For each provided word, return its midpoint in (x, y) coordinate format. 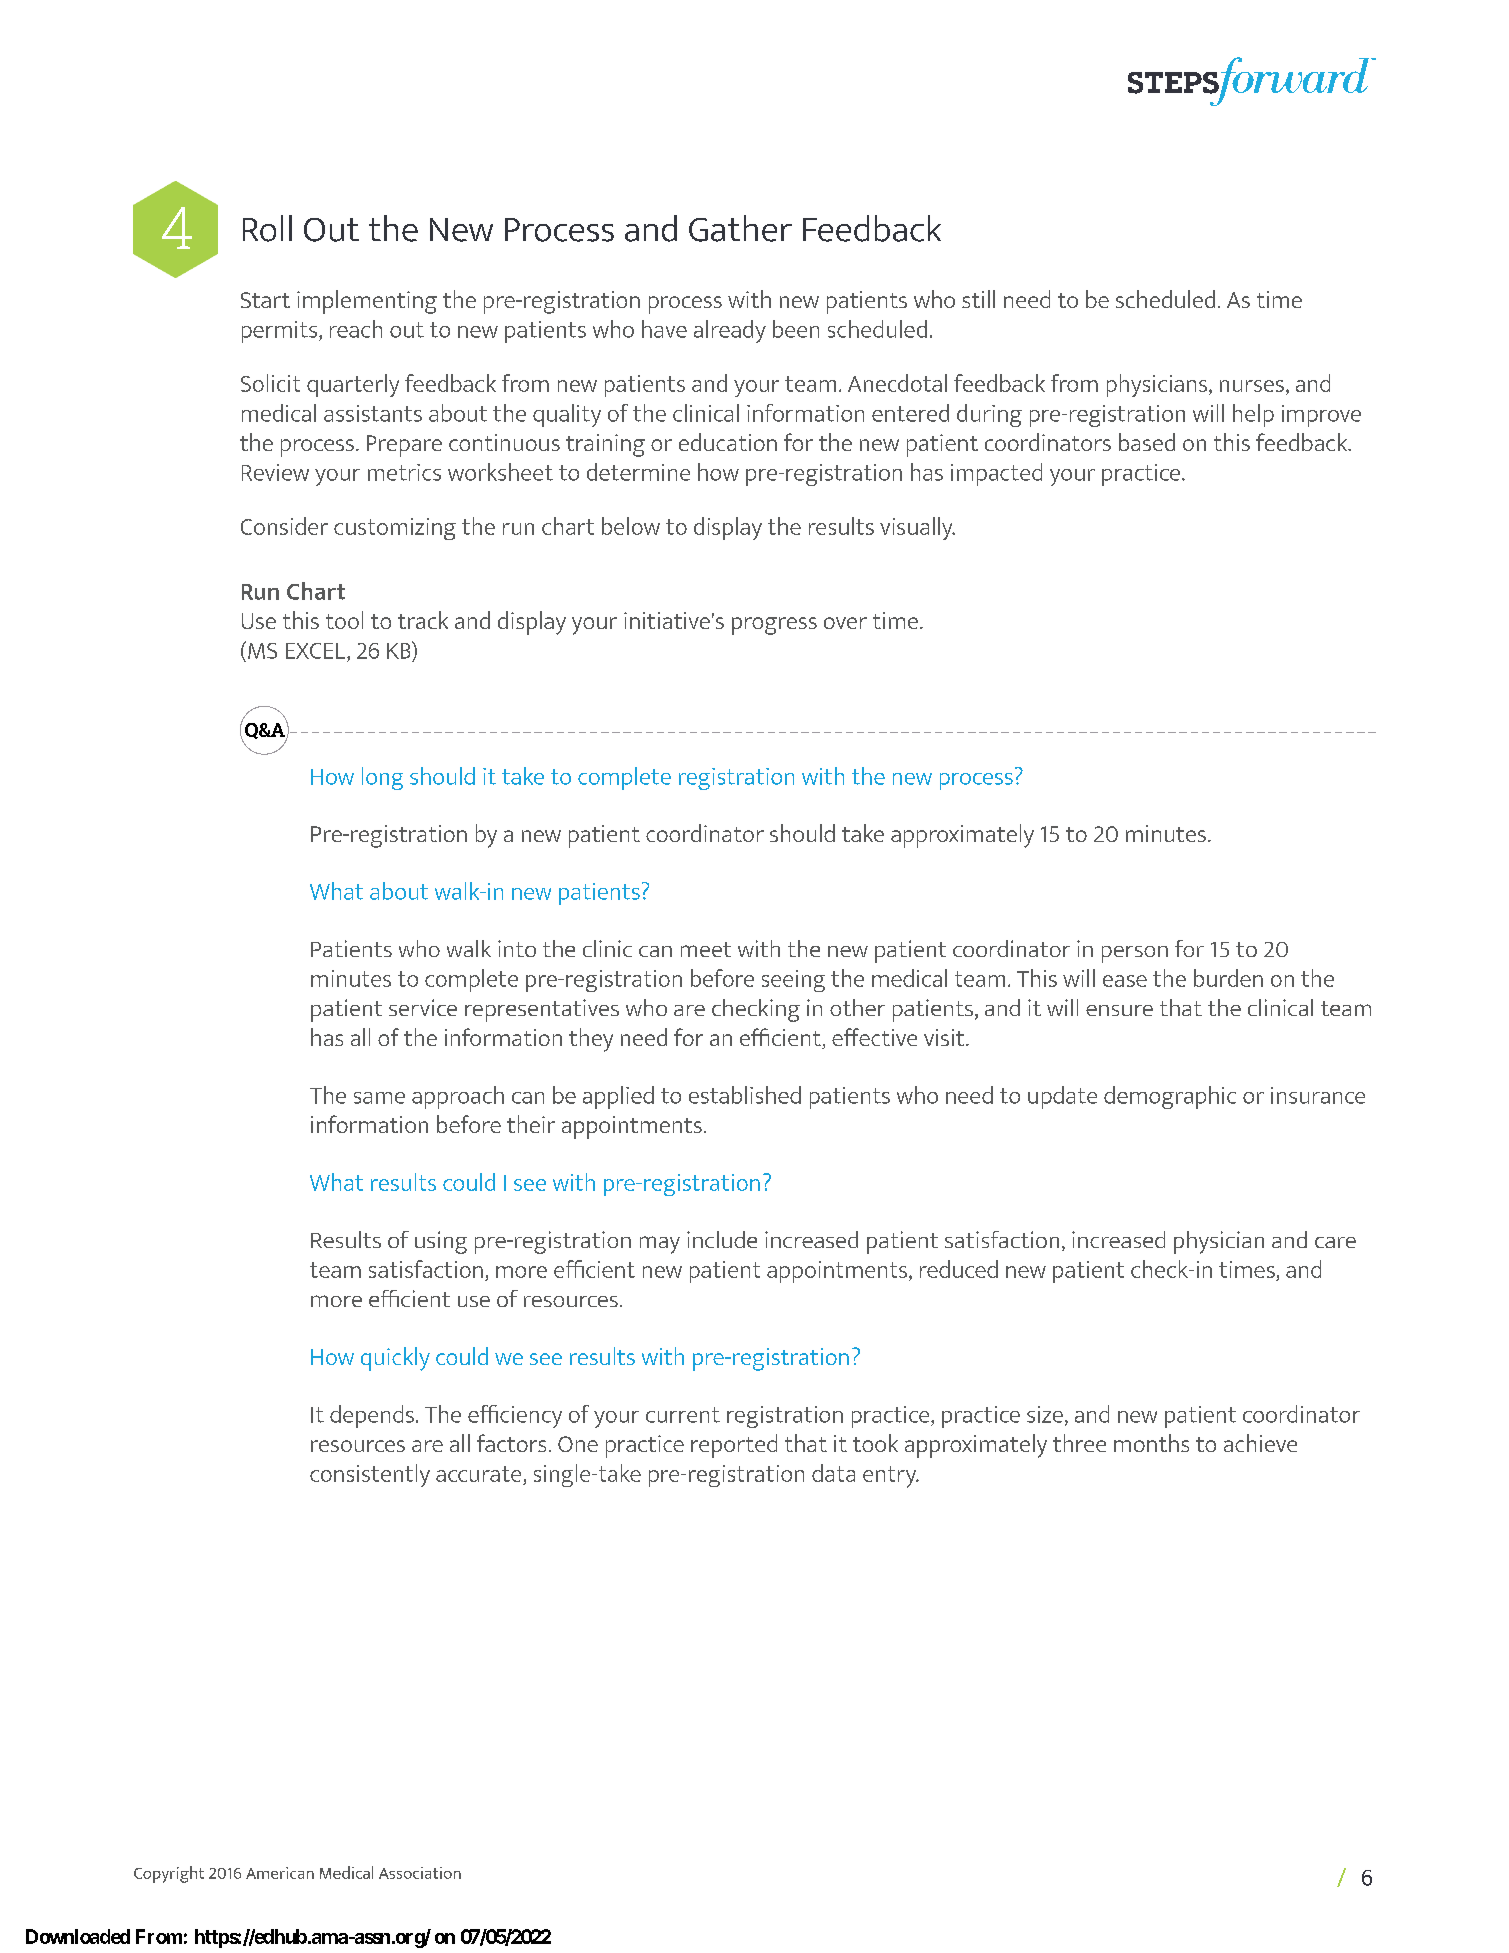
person (1135, 954)
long (382, 778)
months (1151, 1443)
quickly (395, 1359)
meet (706, 949)
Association (420, 1873)
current (683, 1415)
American (280, 1873)
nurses (1252, 386)
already (730, 331)
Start (265, 300)
